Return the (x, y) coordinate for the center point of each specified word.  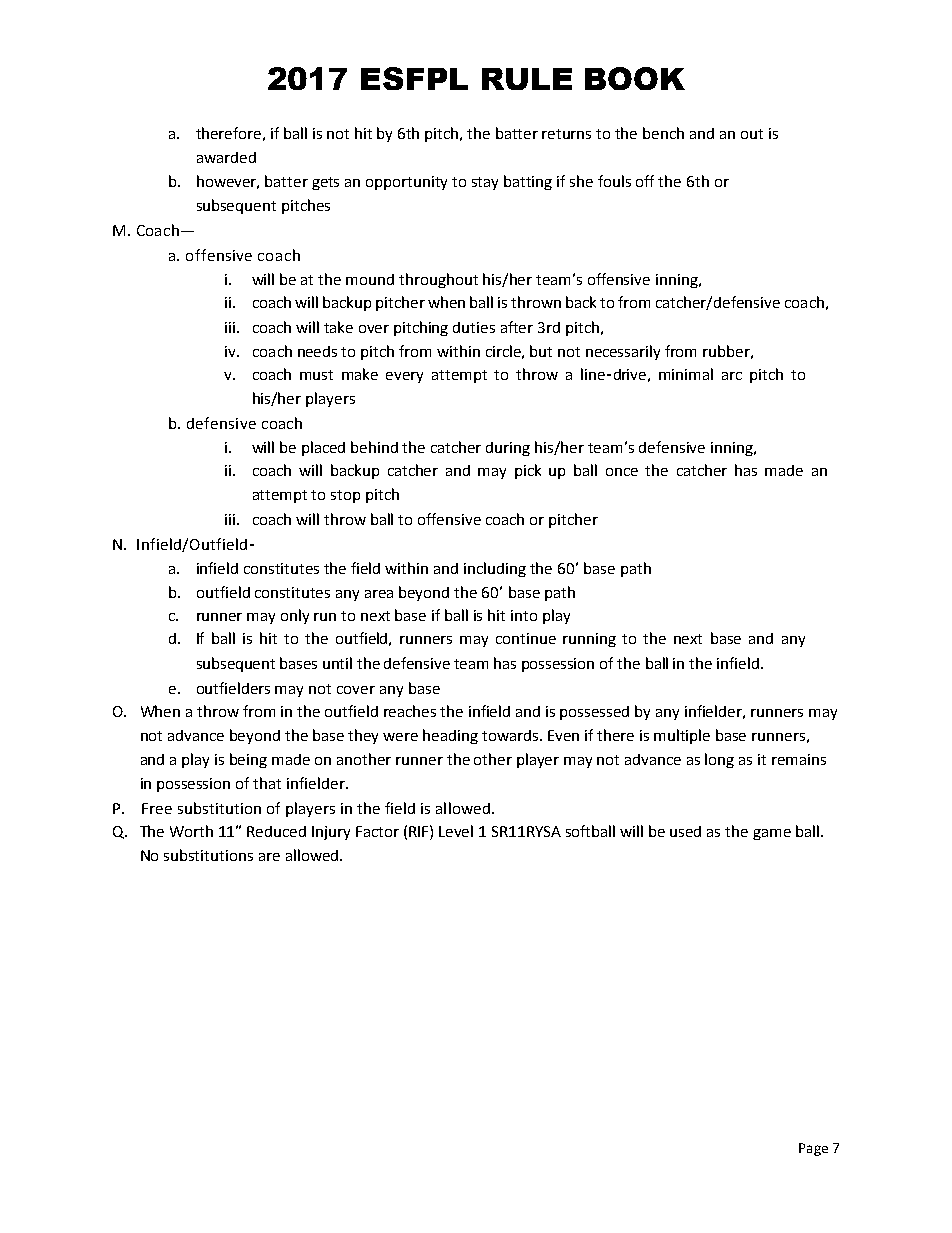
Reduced (276, 831)
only (295, 616)
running (589, 640)
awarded (226, 157)
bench (663, 133)
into (524, 615)
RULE (527, 79)
